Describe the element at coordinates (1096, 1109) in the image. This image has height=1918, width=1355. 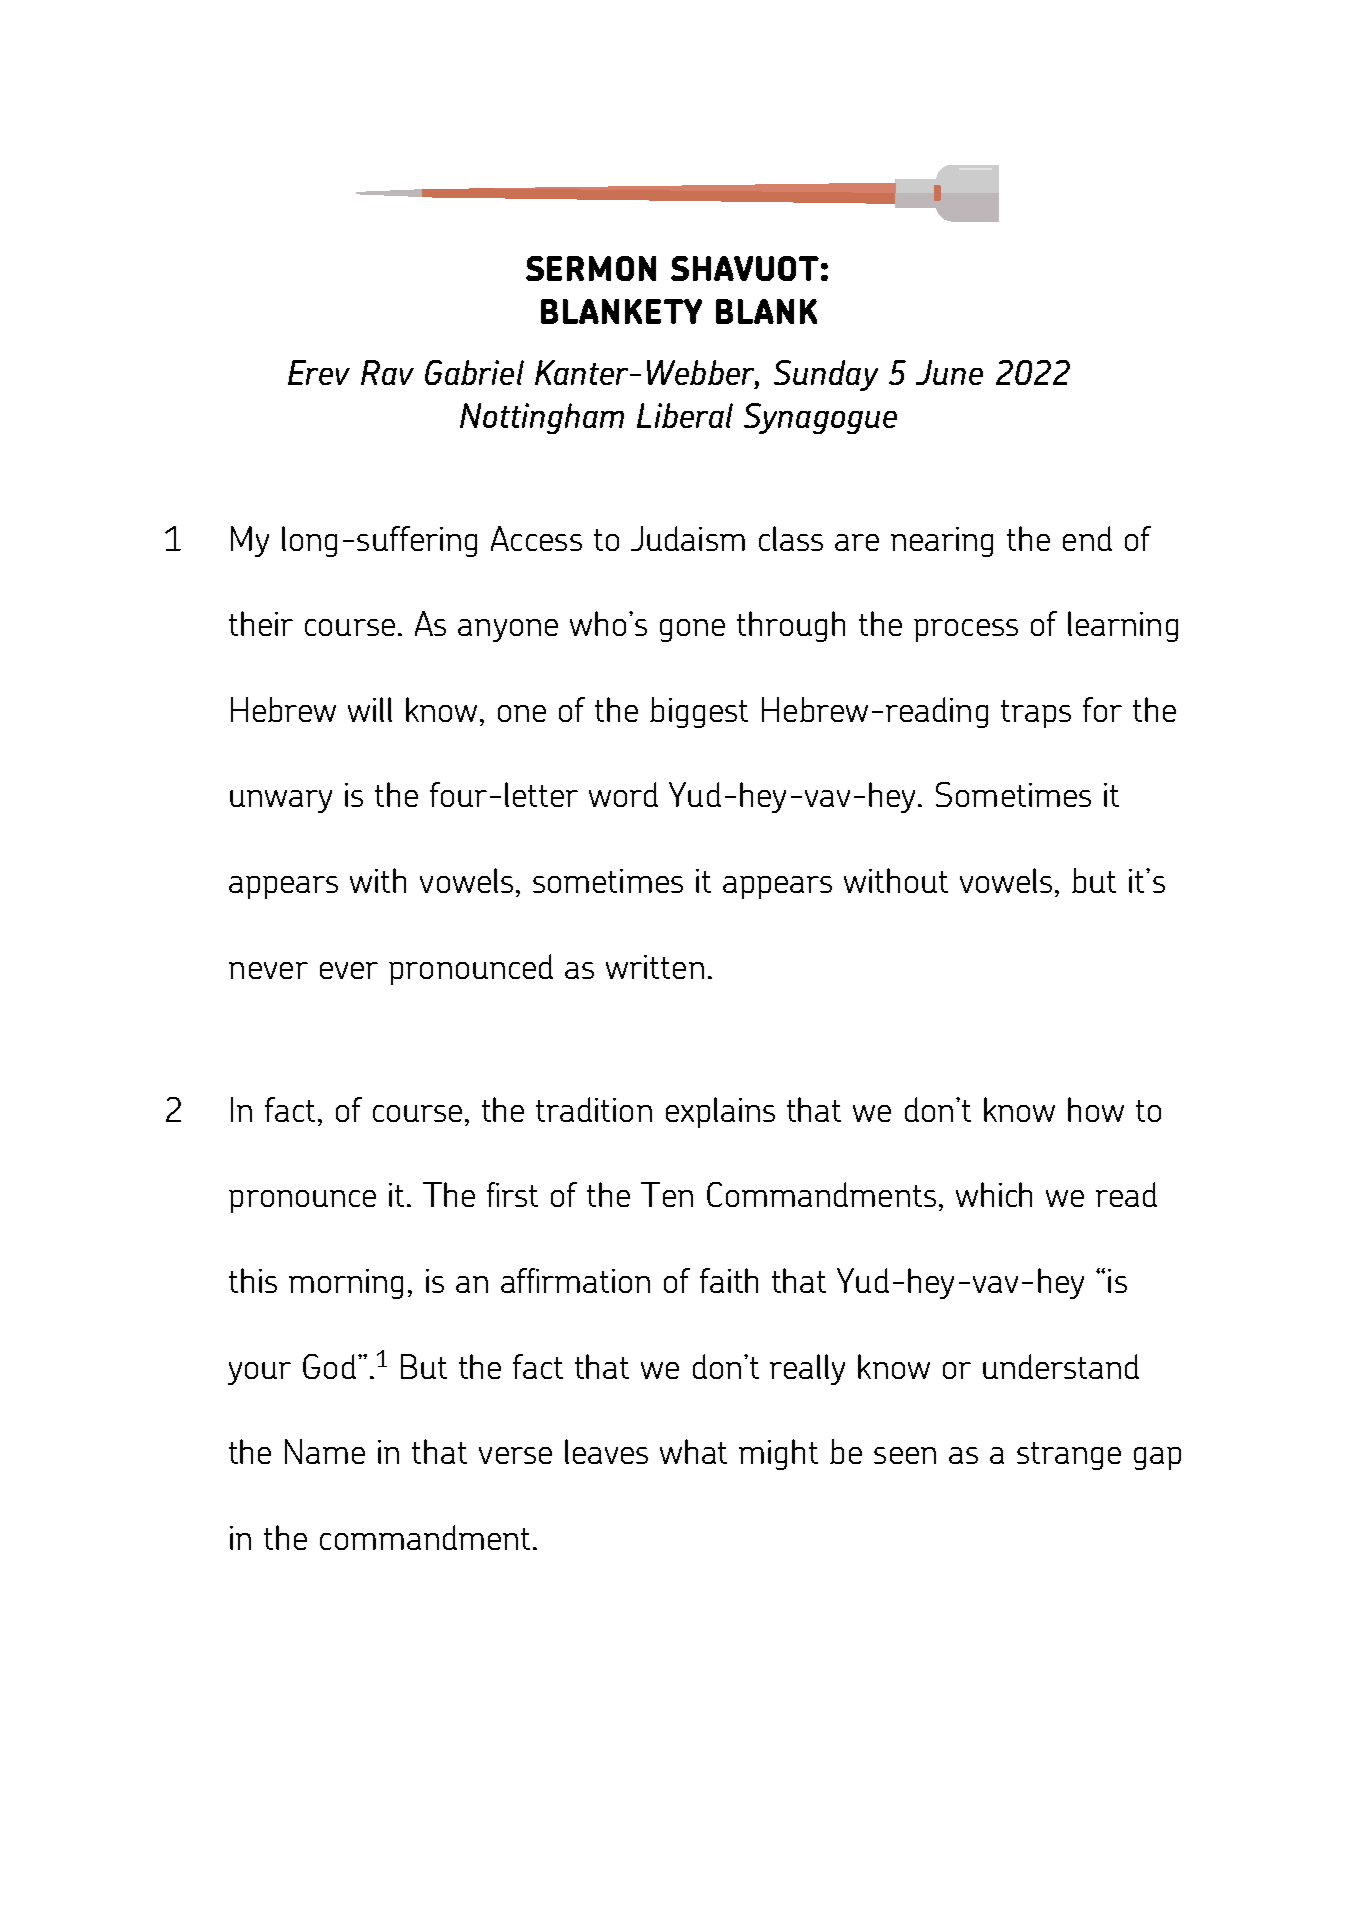
I see `how` at that location.
